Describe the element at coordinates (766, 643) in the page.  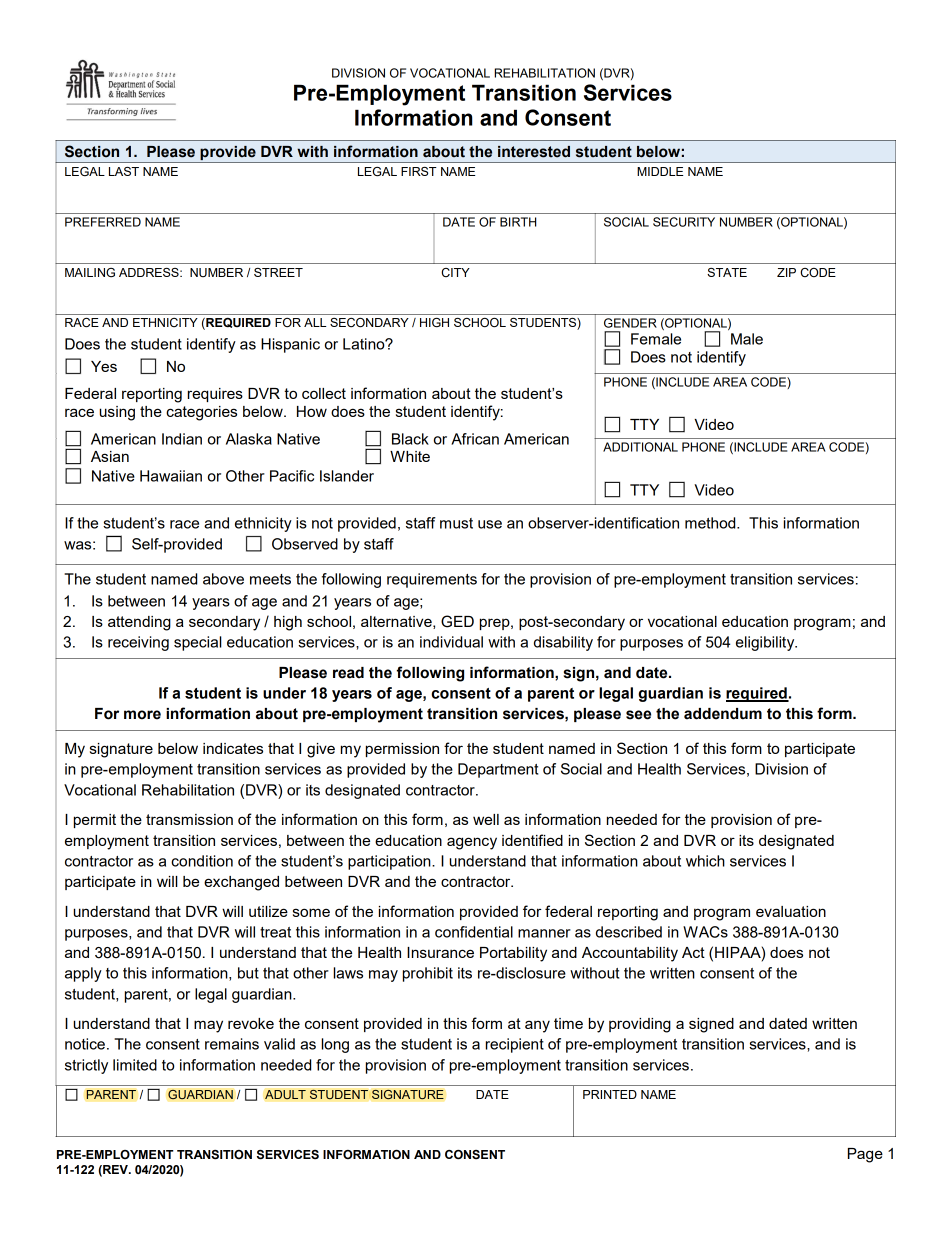
I see `eligibility` at that location.
